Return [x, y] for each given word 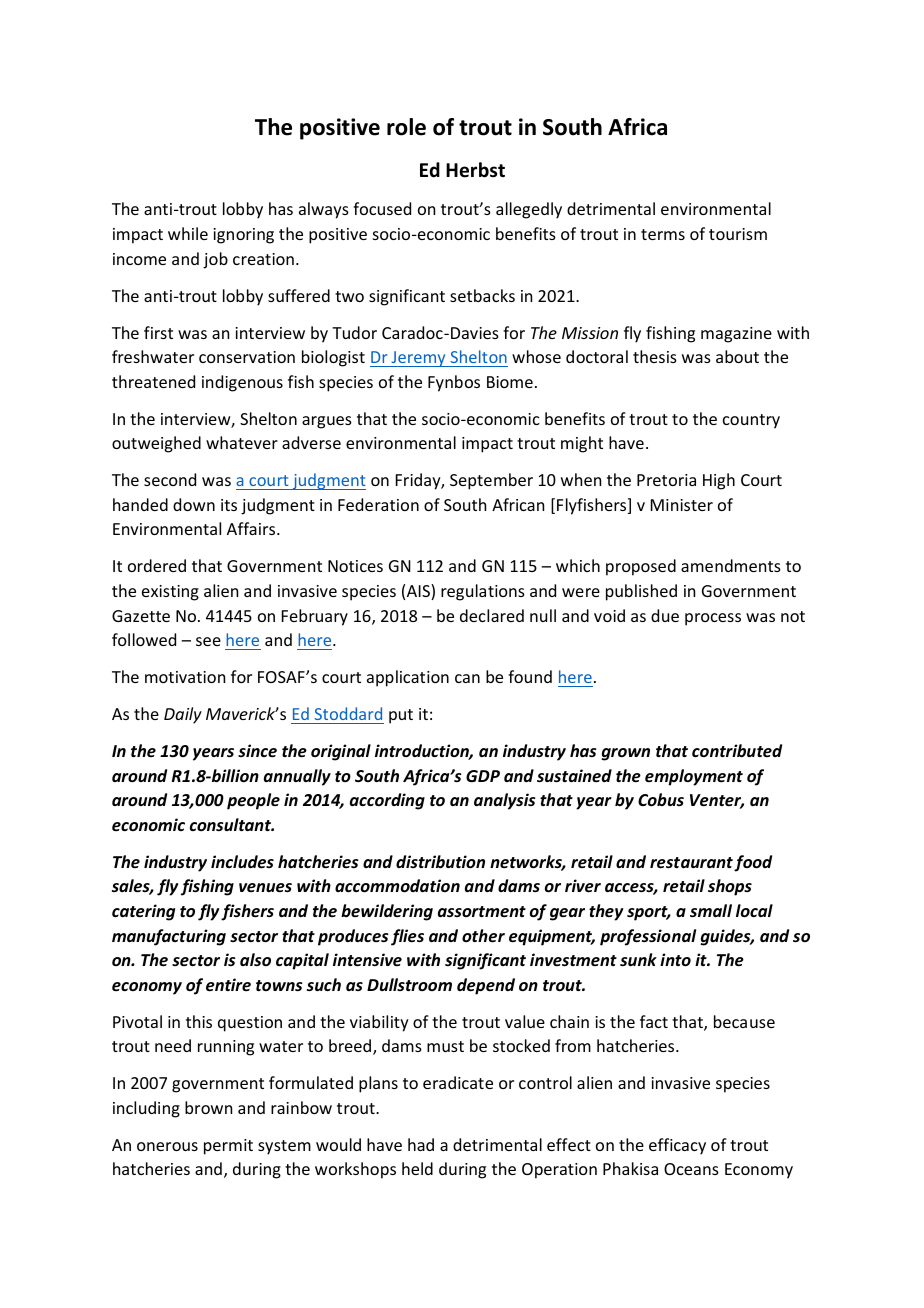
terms [663, 234]
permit [228, 1147]
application [408, 678]
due [665, 615]
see [208, 641]
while [188, 233]
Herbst [475, 170]
